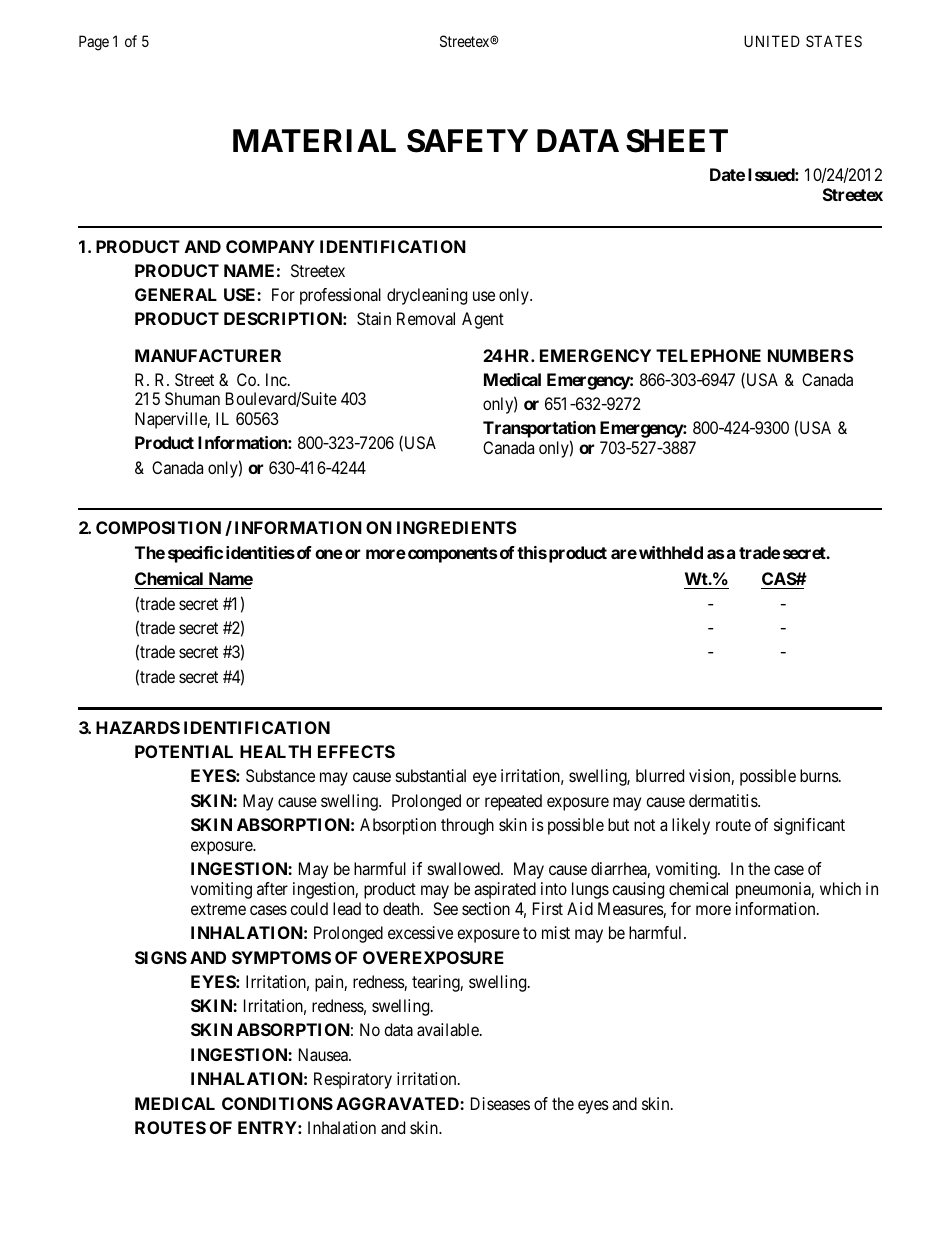 The width and height of the screenshot is (952, 1233). I want to click on UNITED, so click(772, 41).
